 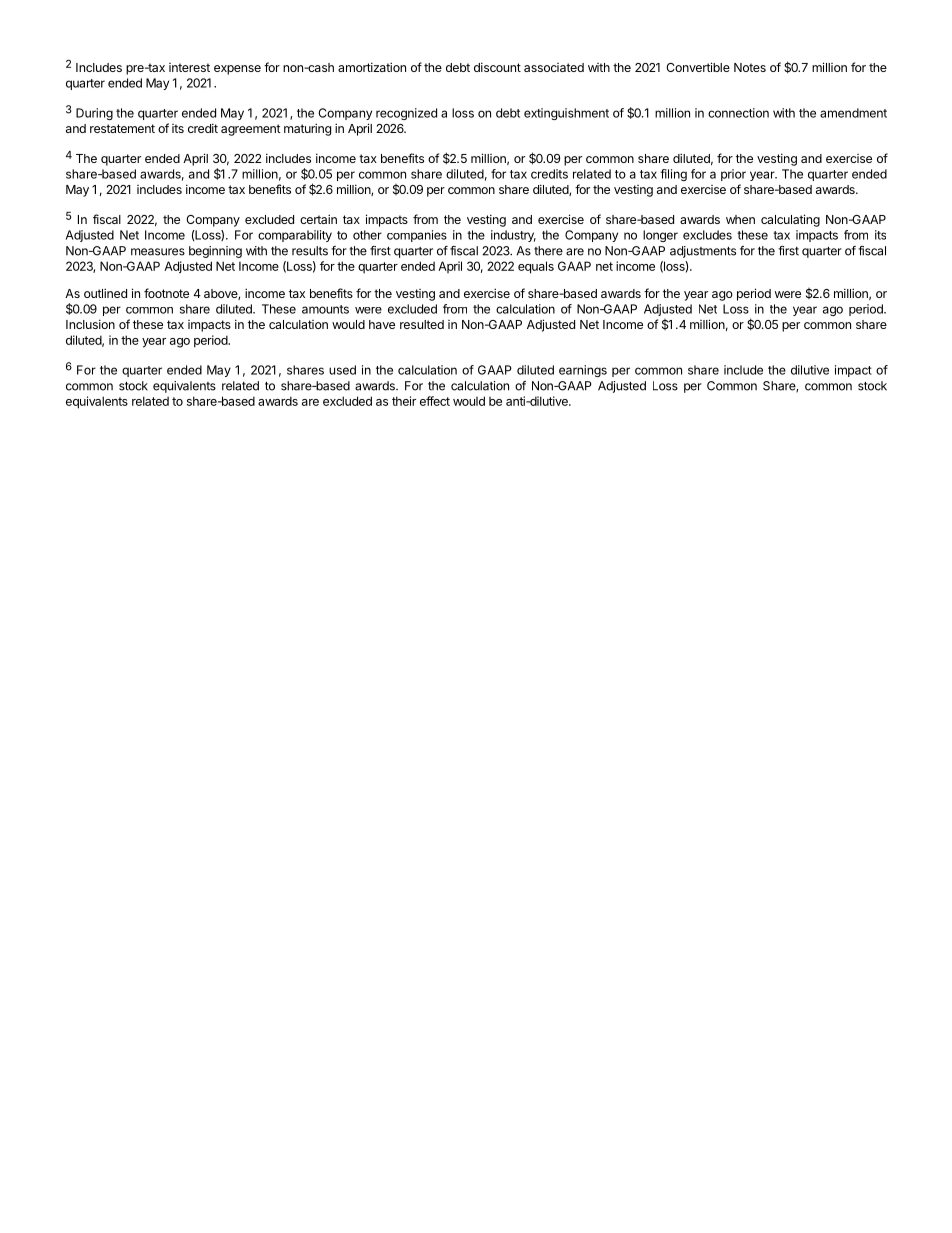 What do you see at coordinates (707, 235) in the document?
I see `excludes` at bounding box center [707, 235].
